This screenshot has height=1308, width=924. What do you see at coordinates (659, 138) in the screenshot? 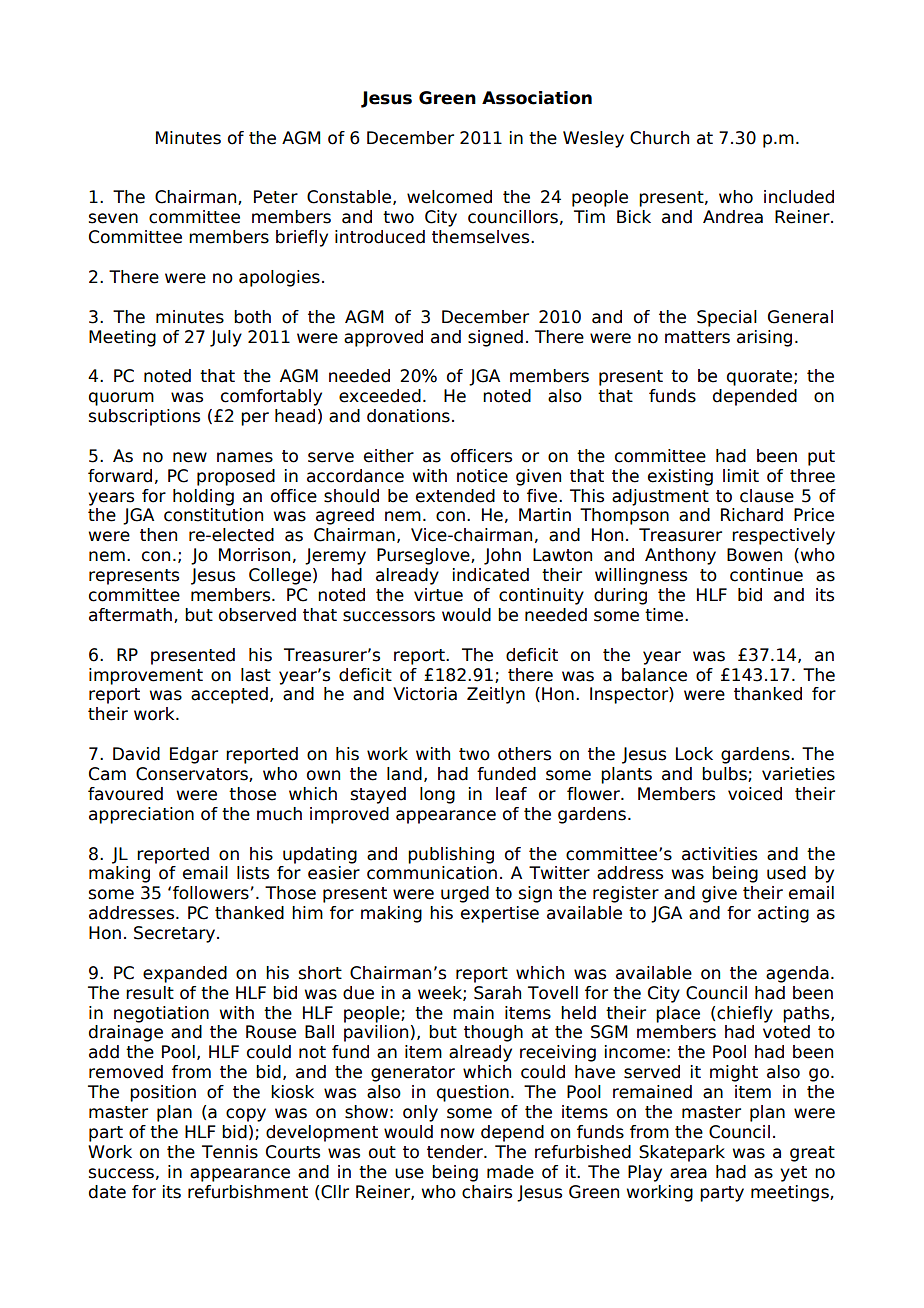
I see `Church` at bounding box center [659, 138].
